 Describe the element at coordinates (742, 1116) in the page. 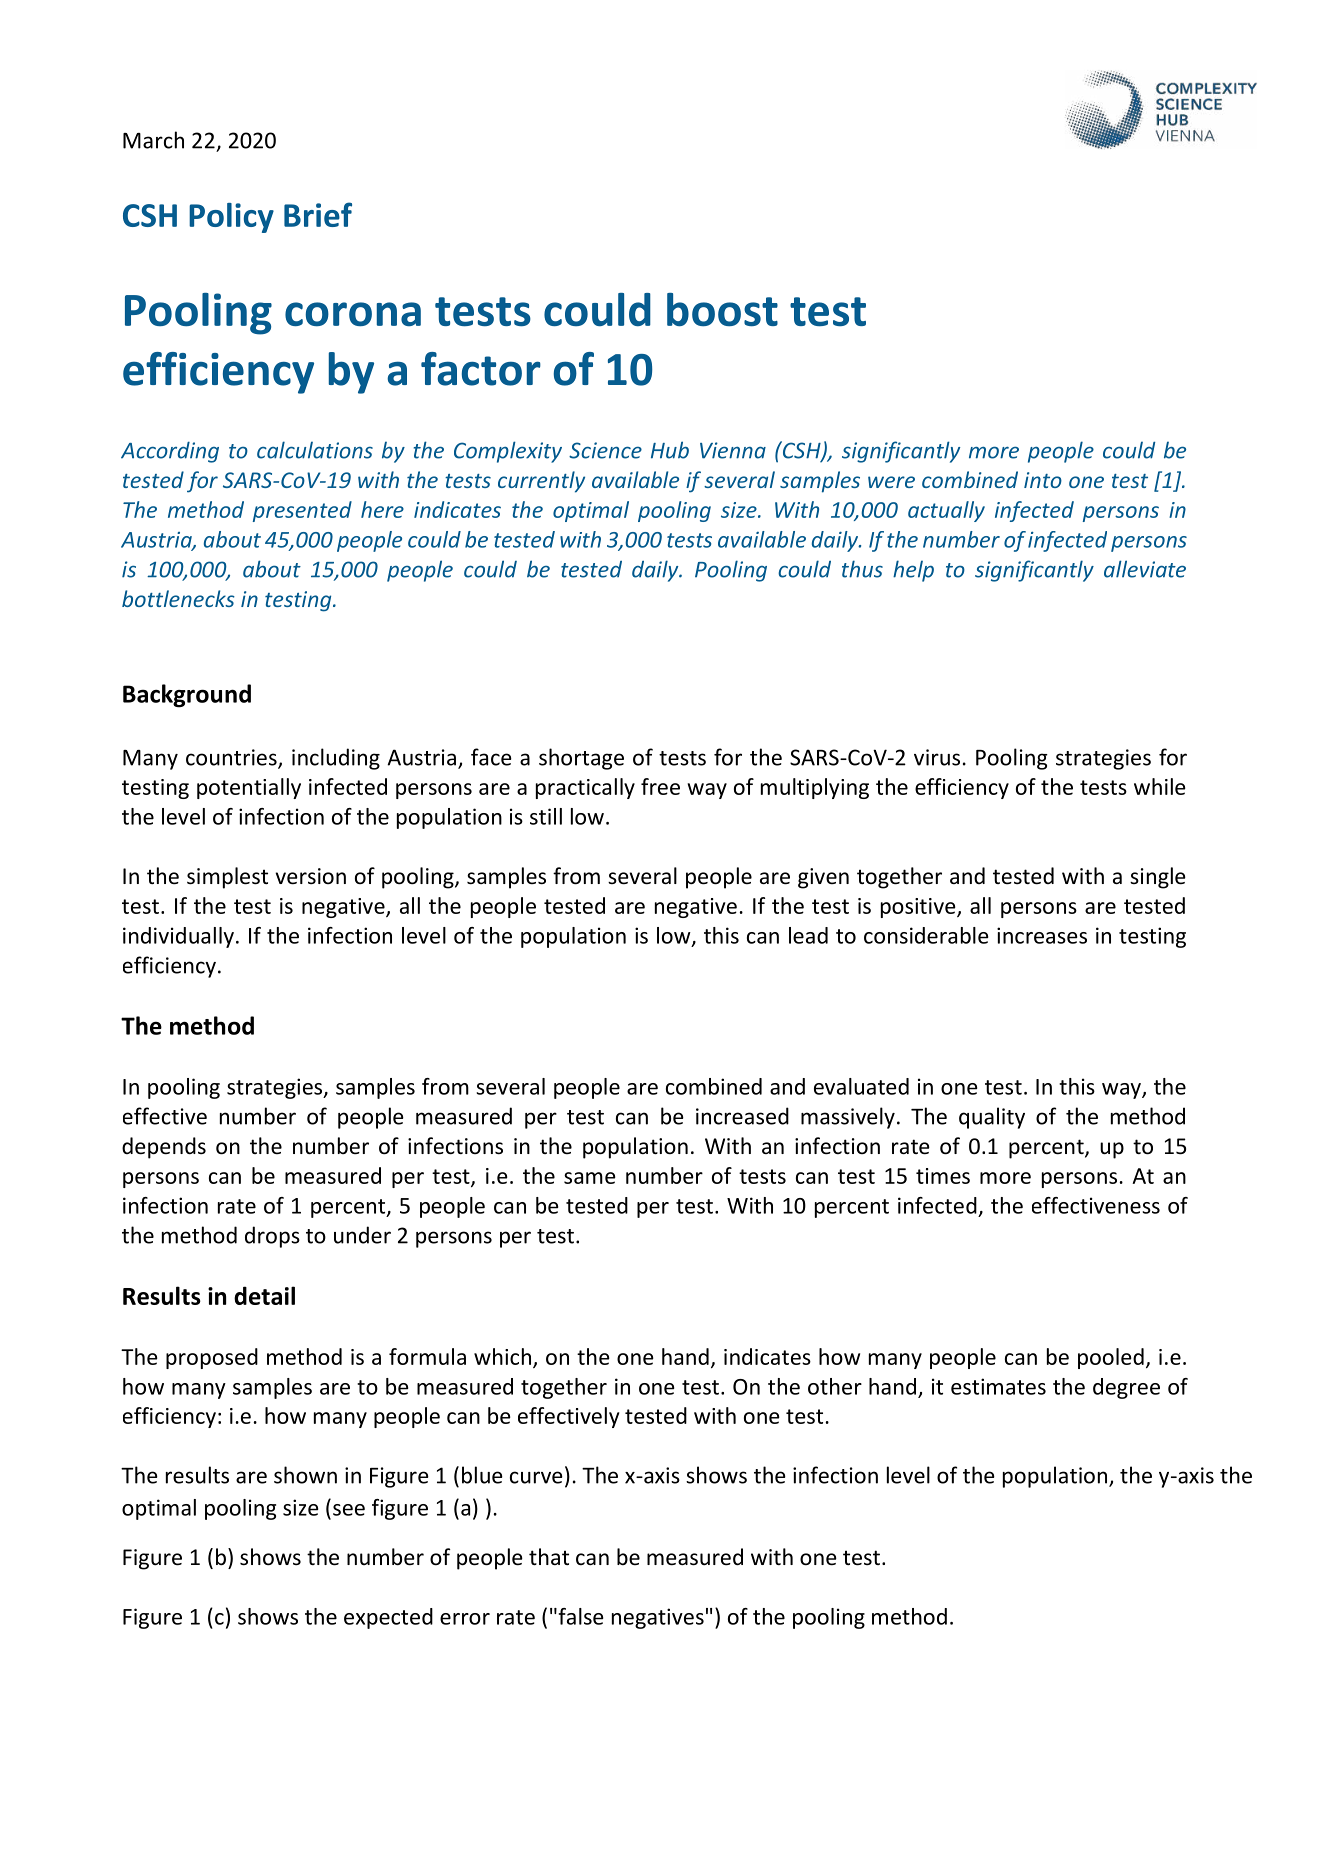

I see `increased` at that location.
